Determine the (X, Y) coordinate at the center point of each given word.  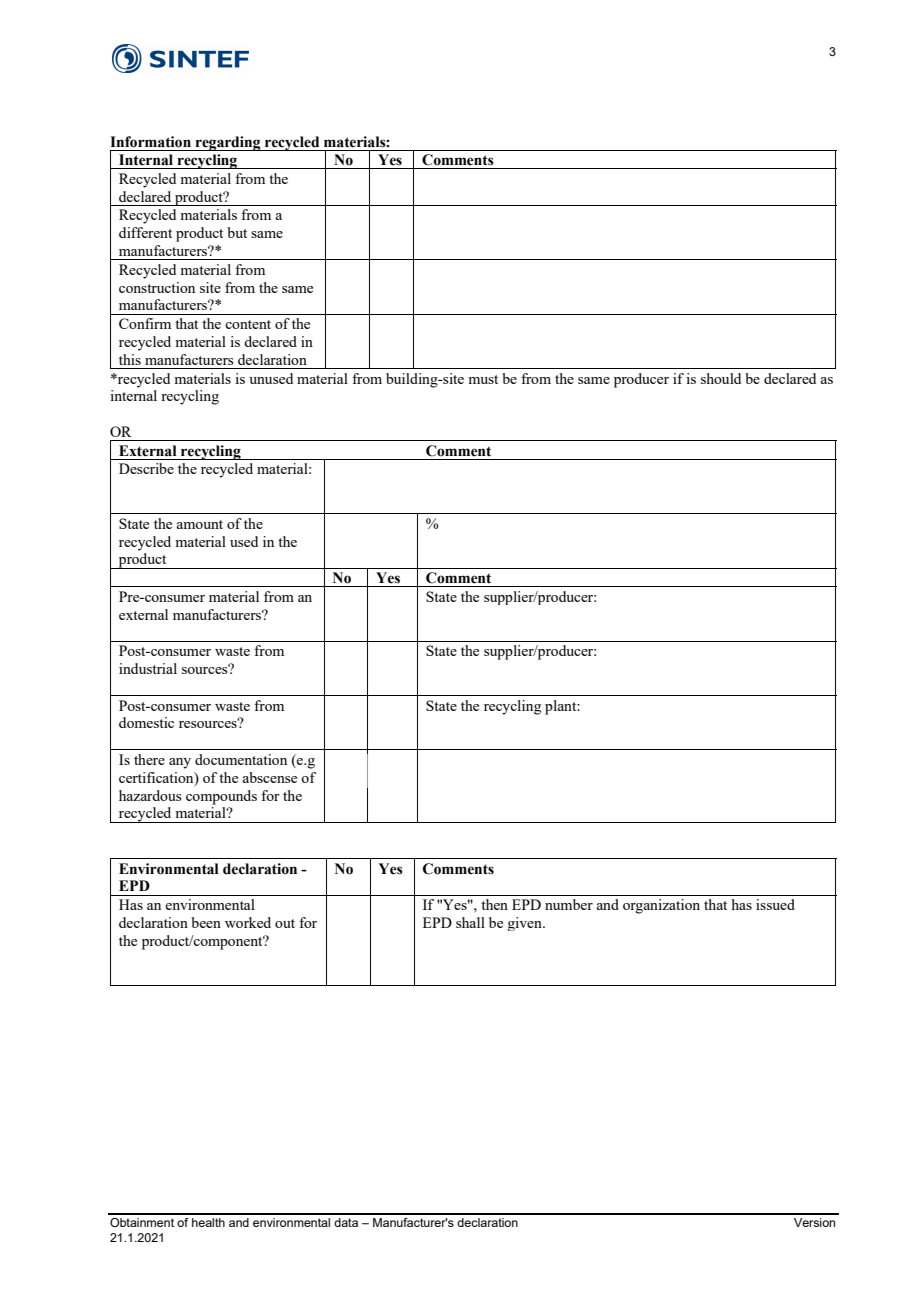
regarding (228, 143)
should (721, 378)
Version (814, 1222)
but (237, 232)
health (208, 1222)
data (346, 1222)
